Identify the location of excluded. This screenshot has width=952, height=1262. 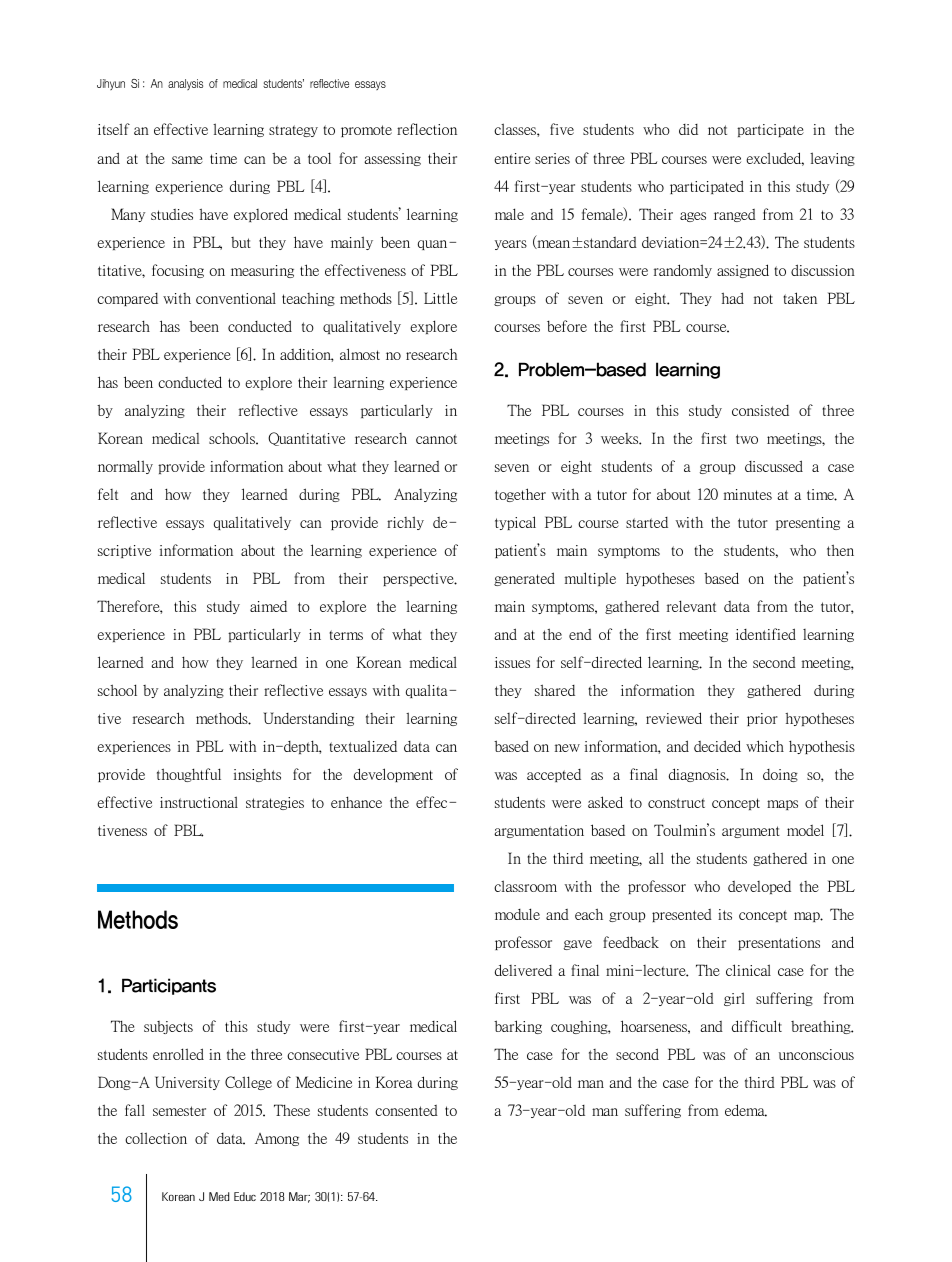
(775, 159).
